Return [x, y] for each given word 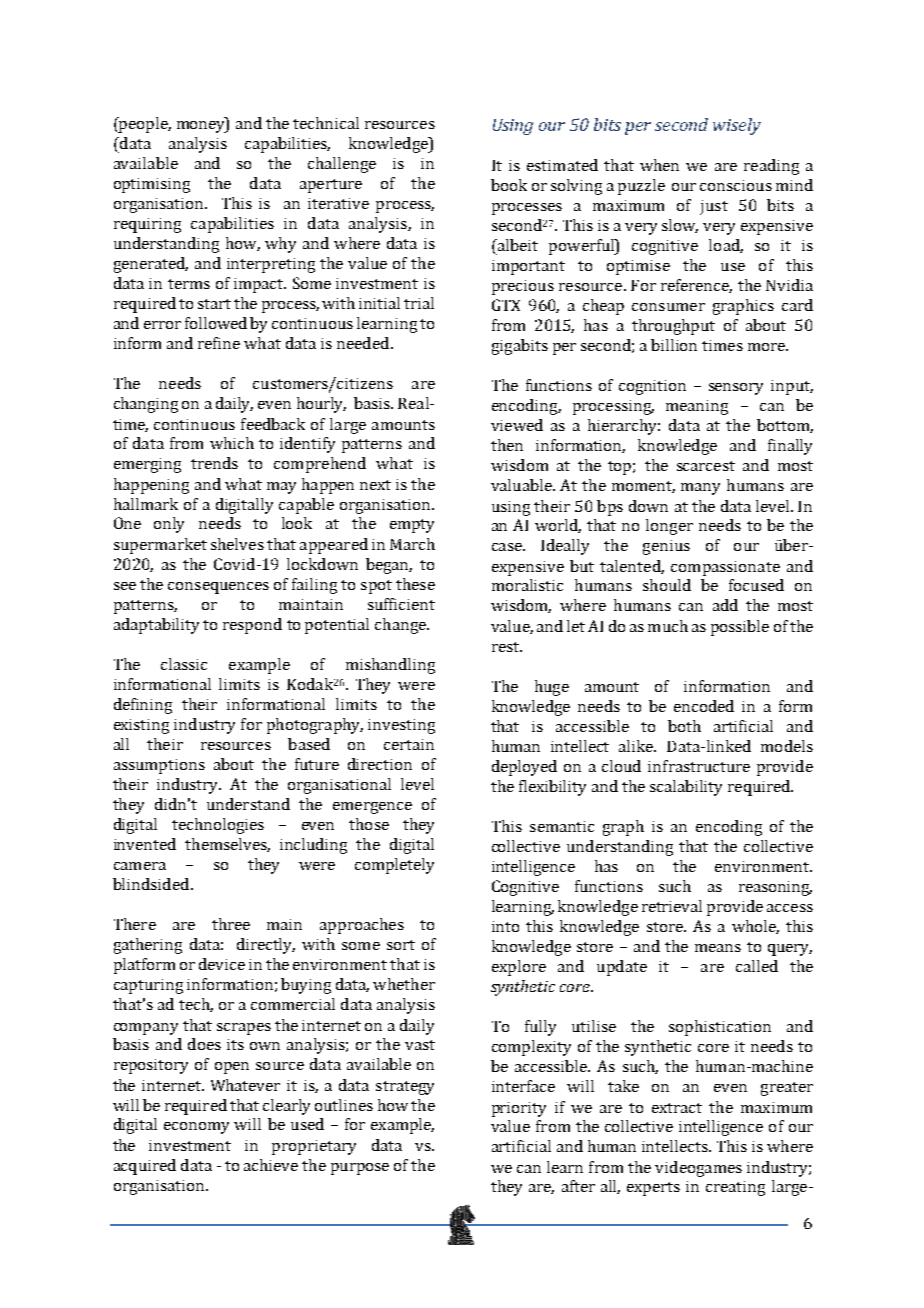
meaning [697, 407]
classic [184, 664]
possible [740, 628]
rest [507, 647]
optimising [152, 185]
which [232, 443]
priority [519, 1109]
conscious [736, 185]
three [231, 924]
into [505, 926]
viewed [517, 425]
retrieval [672, 906]
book [509, 185]
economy [196, 1128]
